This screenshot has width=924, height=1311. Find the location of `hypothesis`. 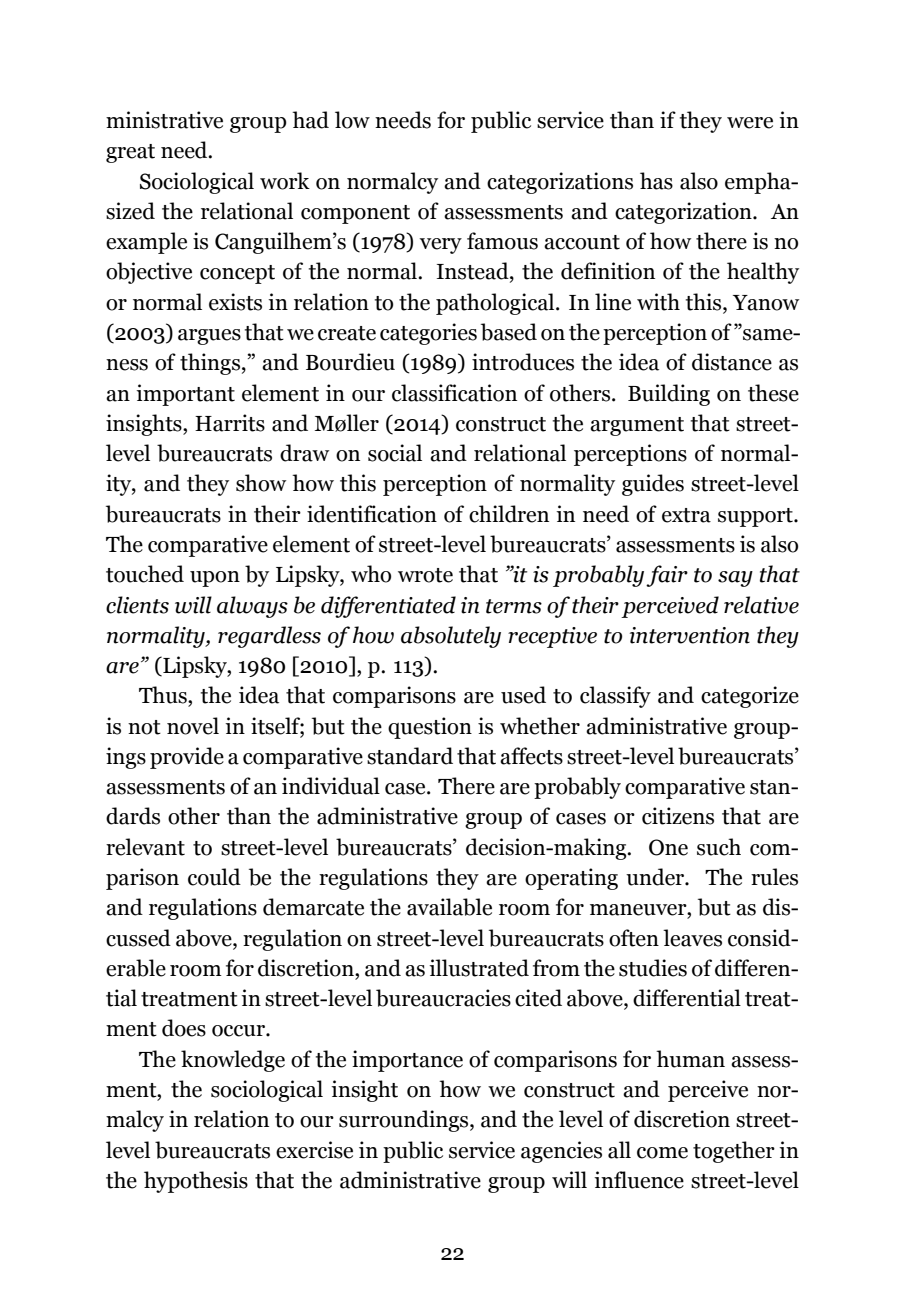

hypothesis is located at coordinates (196, 1182).
